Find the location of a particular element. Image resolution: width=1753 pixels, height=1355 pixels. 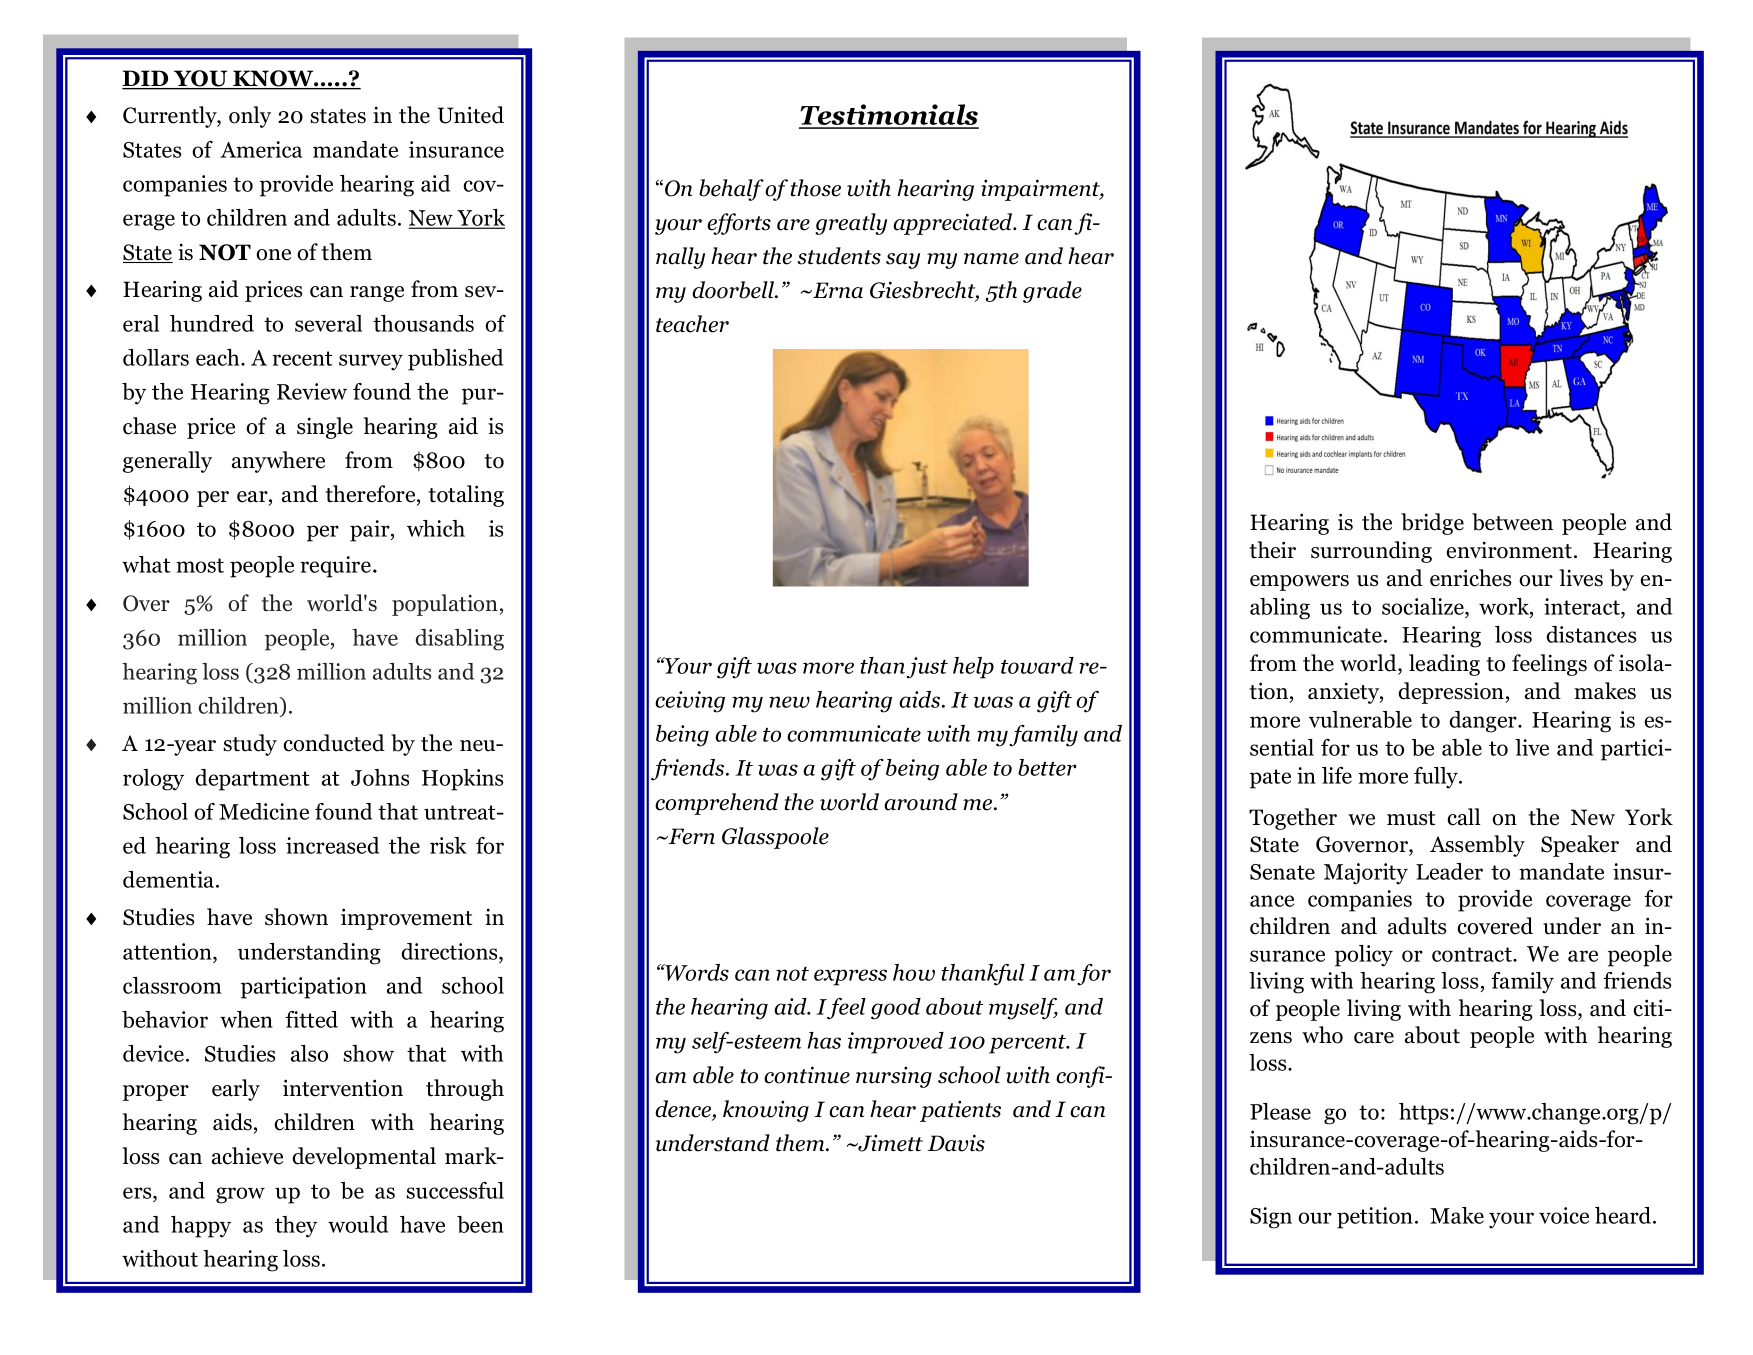

increased is located at coordinates (332, 845).
